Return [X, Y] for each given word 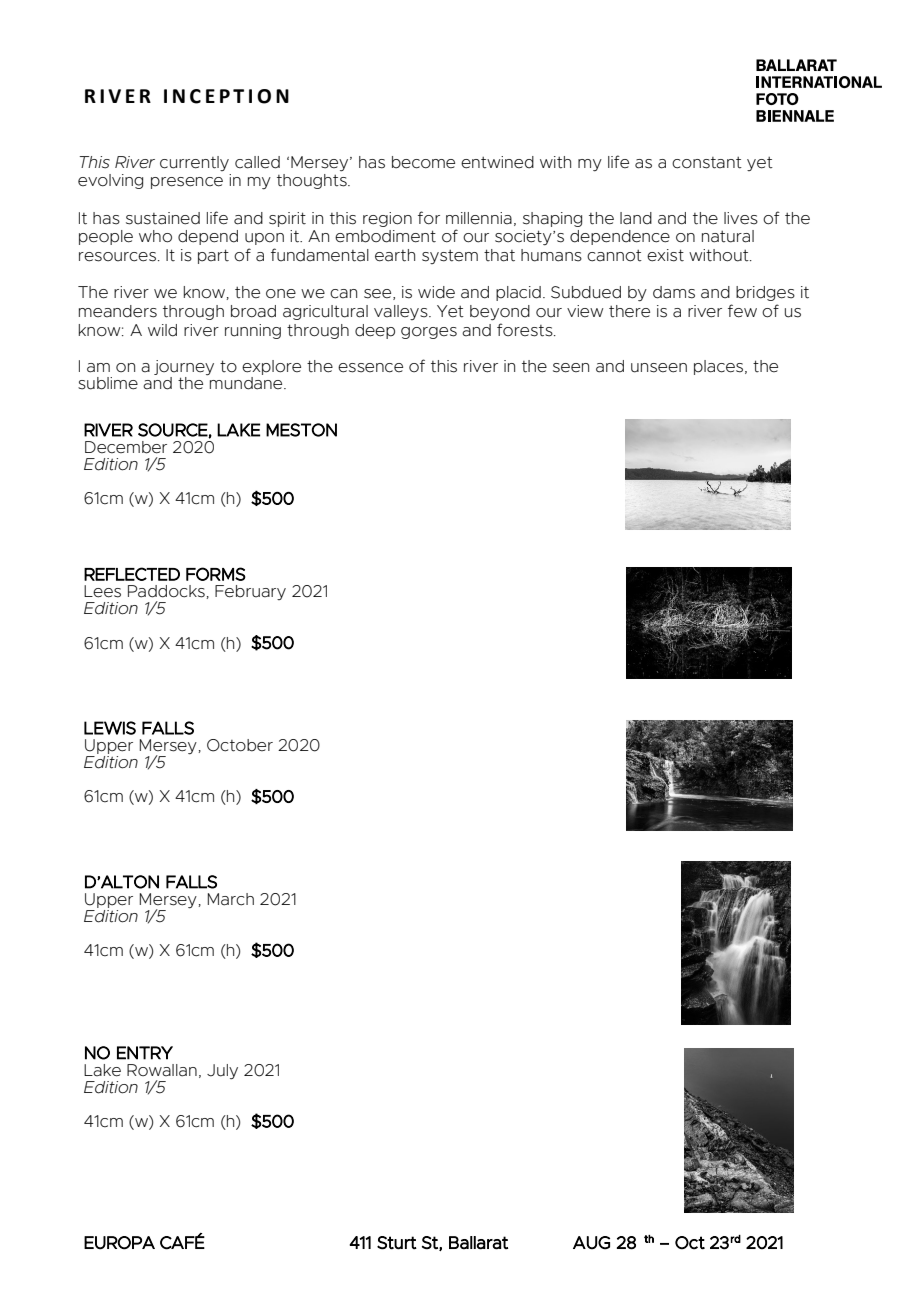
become [423, 162]
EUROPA [119, 1243]
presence [187, 183]
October [240, 745]
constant [707, 163]
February [250, 592]
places [720, 367]
